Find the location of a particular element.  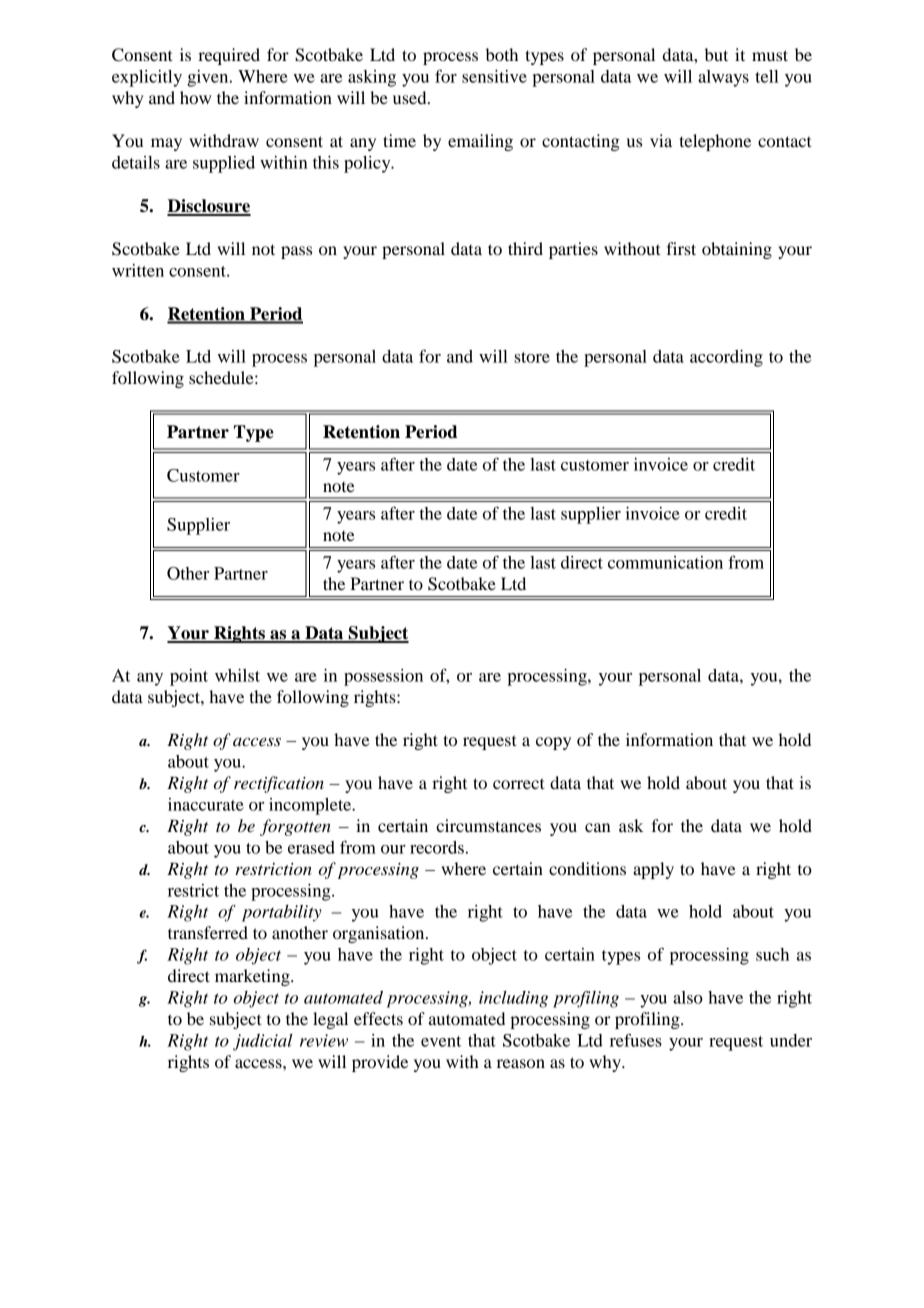

store is located at coordinates (532, 357).
